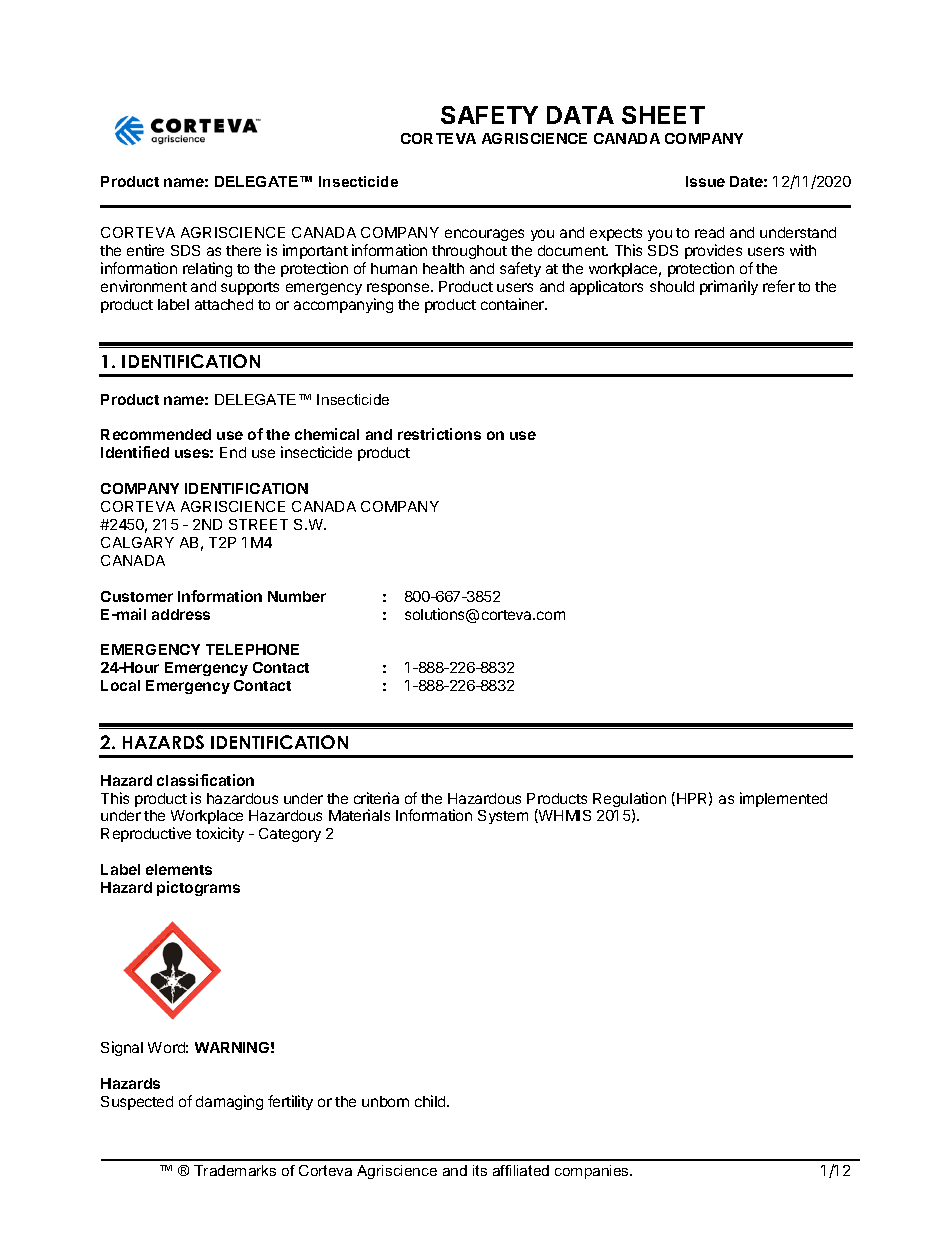  I want to click on Number, so click(297, 596).
